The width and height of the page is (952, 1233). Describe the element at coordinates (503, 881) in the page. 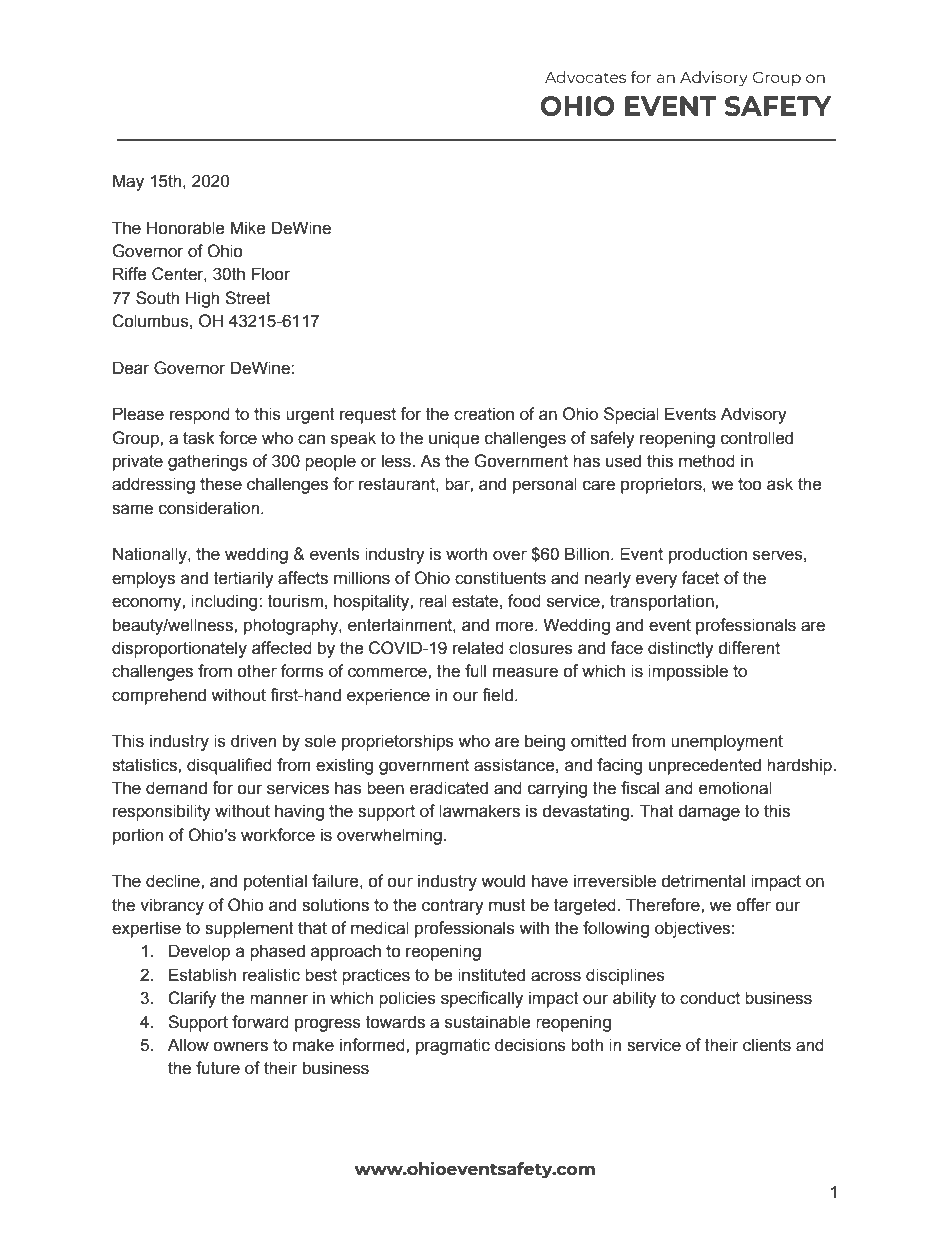

I see `would` at that location.
